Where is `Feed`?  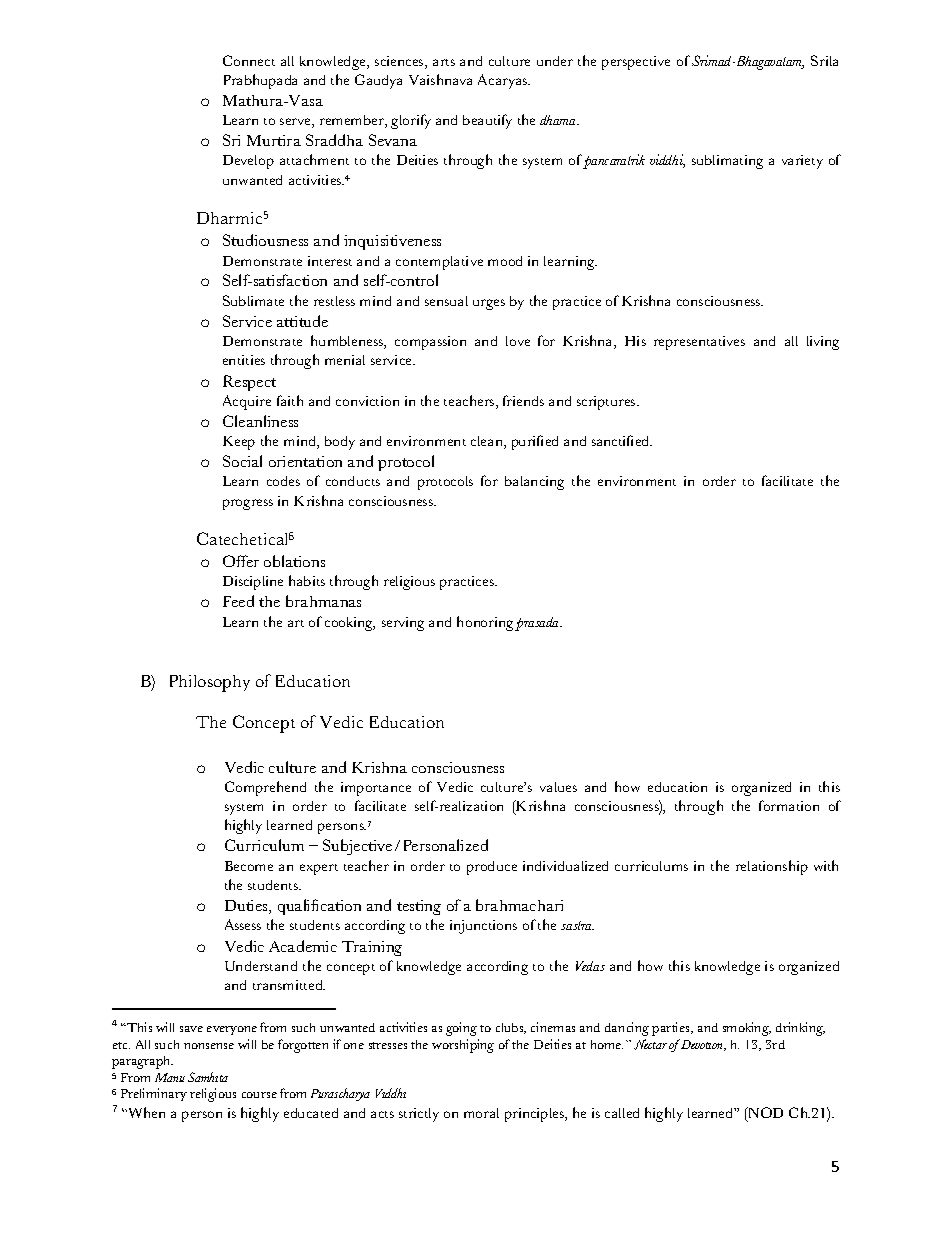 Feed is located at coordinates (238, 601).
